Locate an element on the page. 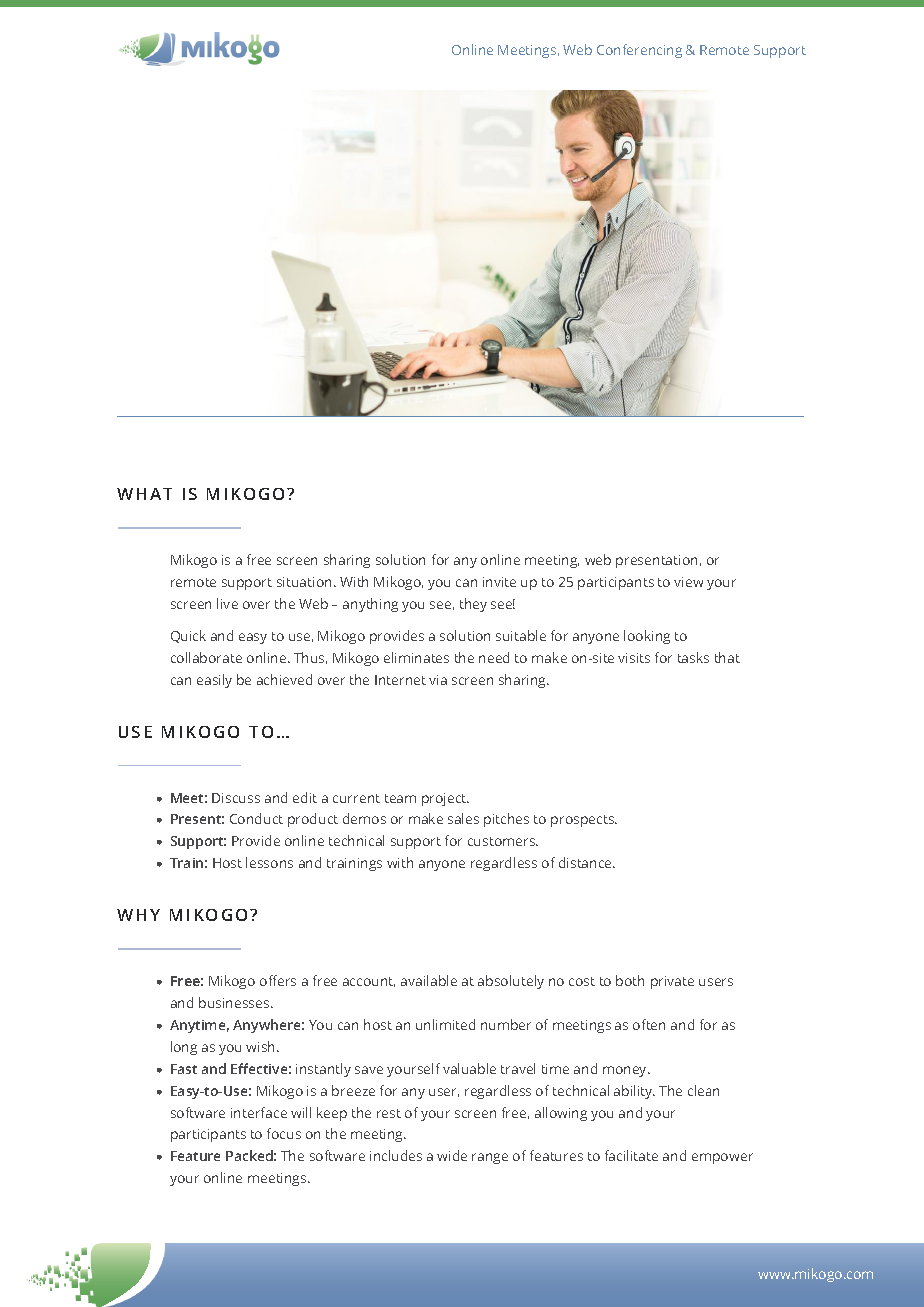 This image has height=1307, width=924. Conferencing is located at coordinates (639, 51).
